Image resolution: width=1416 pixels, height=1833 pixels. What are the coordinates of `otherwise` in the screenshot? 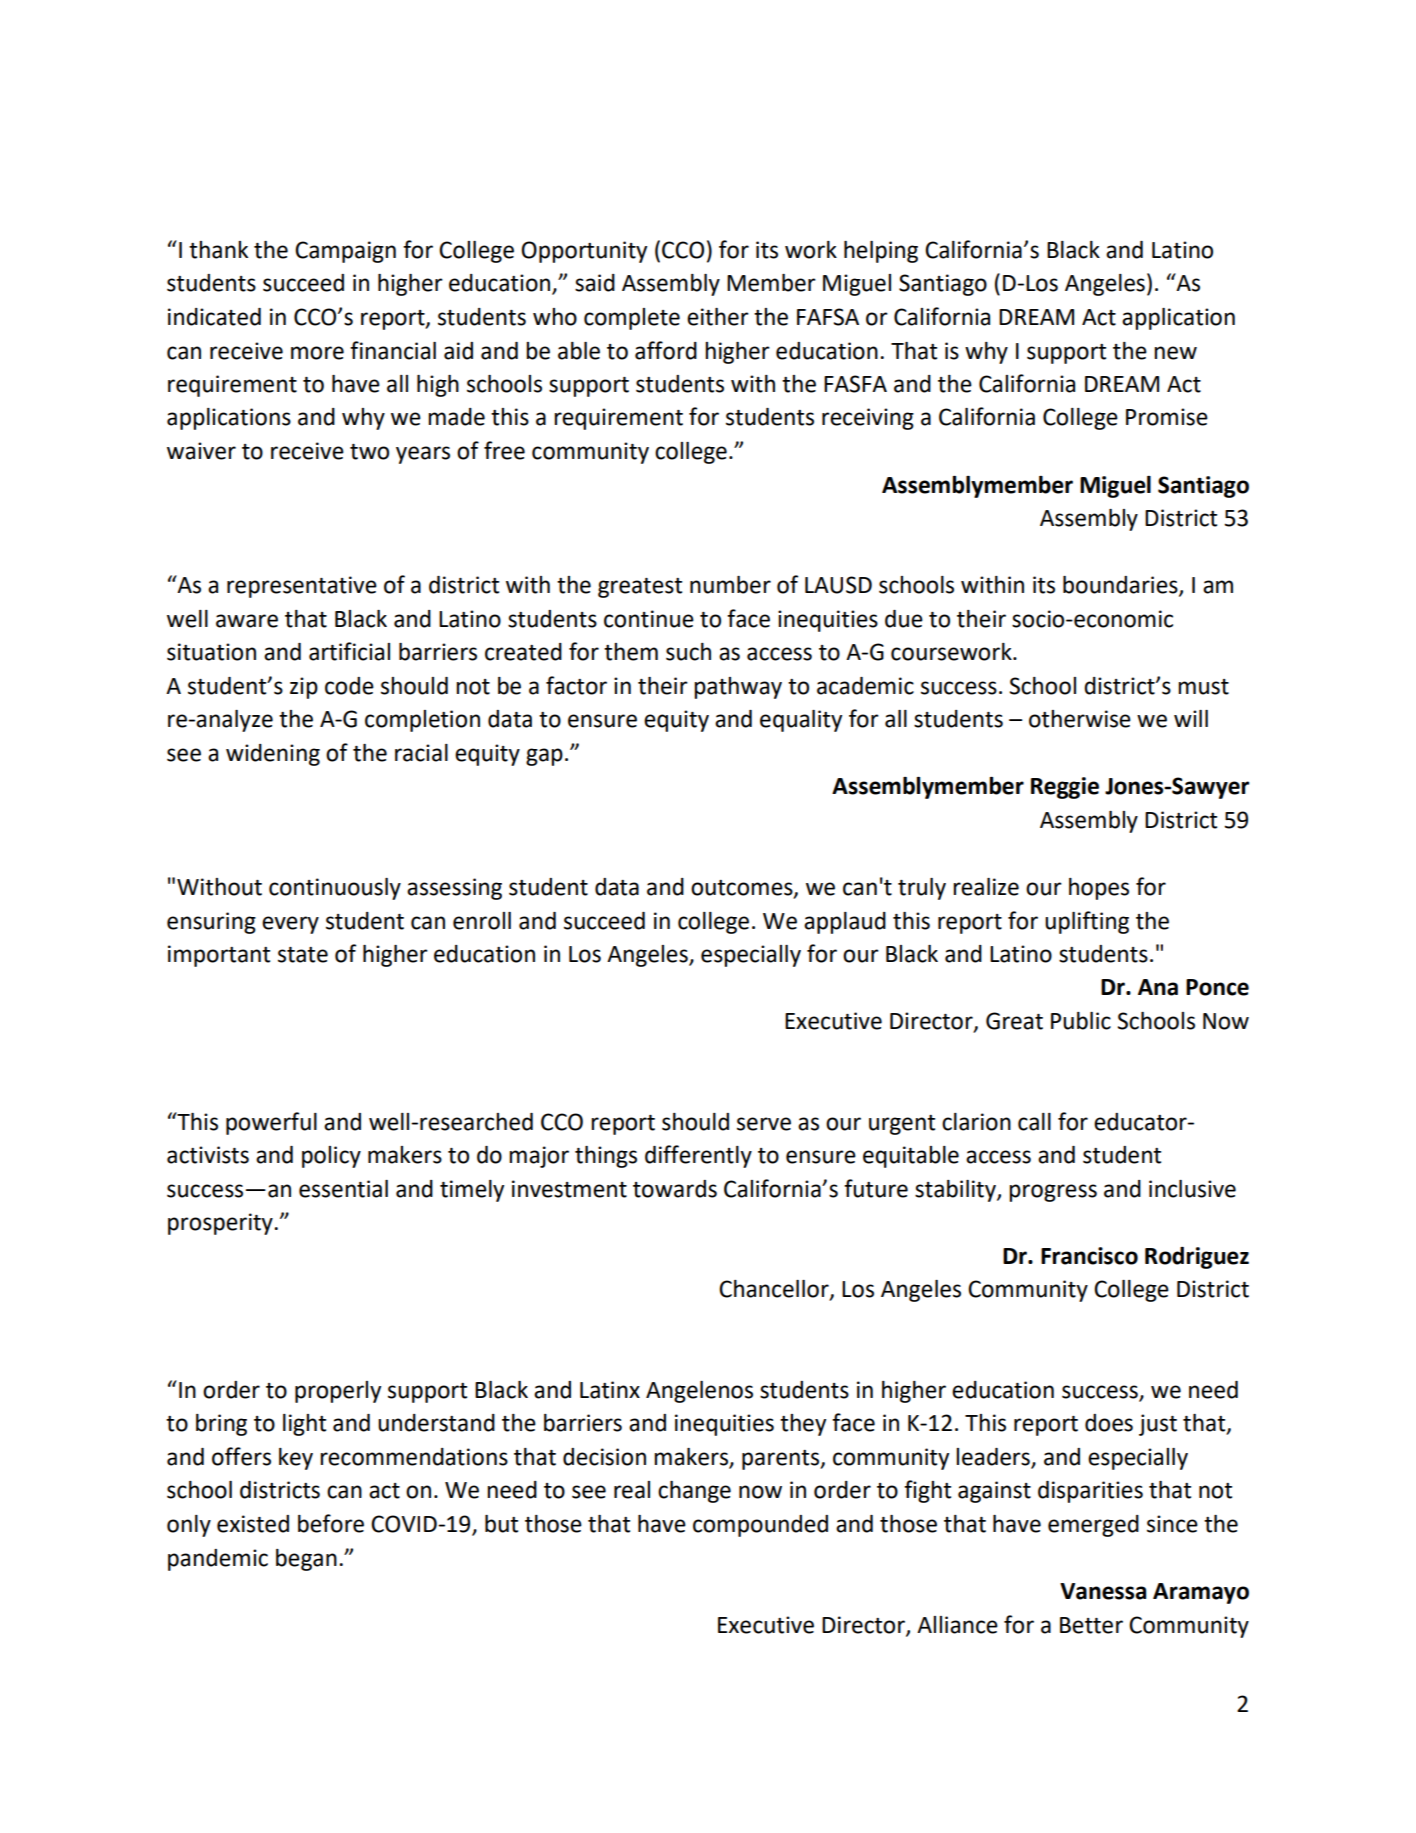 It's located at (1080, 719).
